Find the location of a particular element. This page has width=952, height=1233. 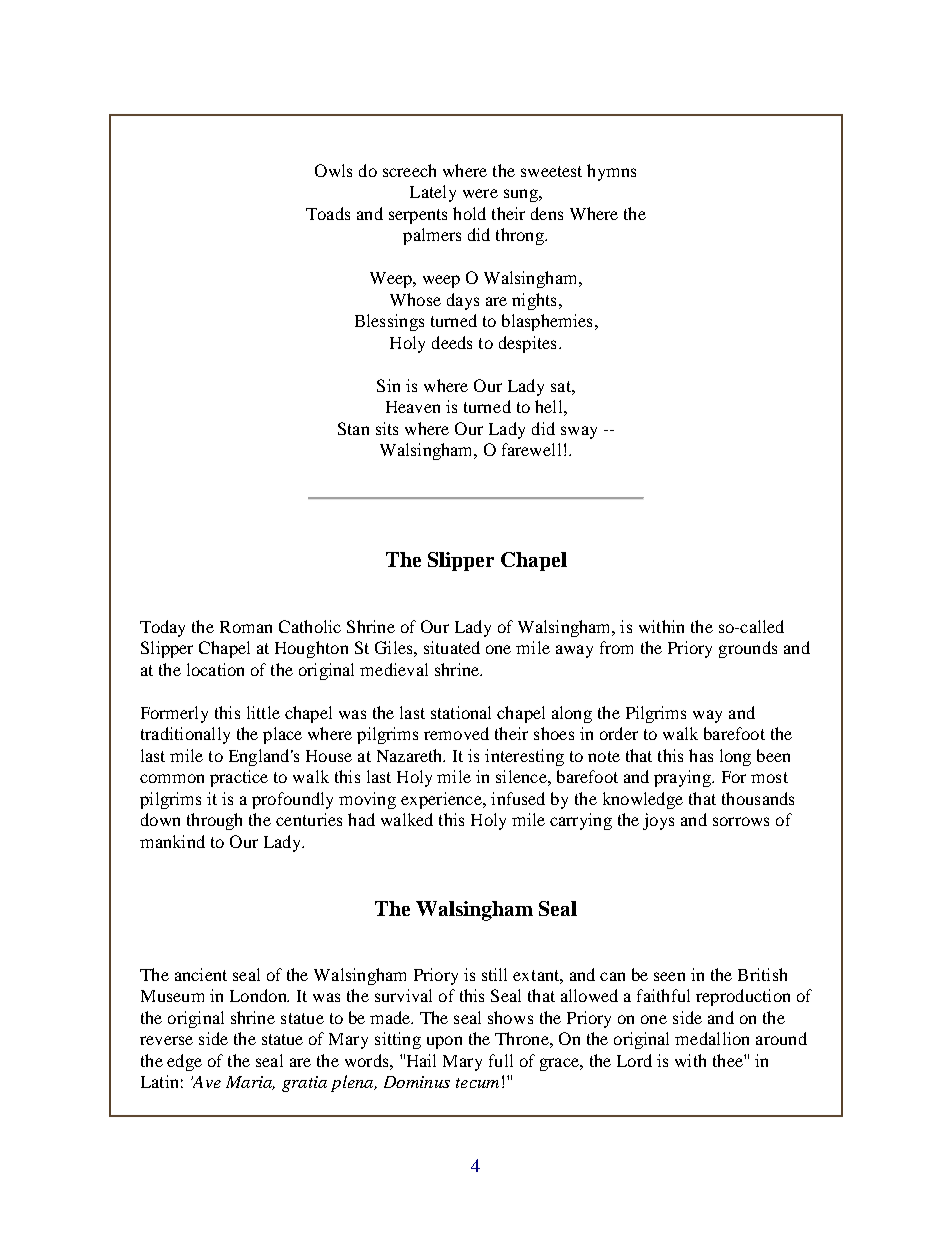

reverse is located at coordinates (166, 1040).
